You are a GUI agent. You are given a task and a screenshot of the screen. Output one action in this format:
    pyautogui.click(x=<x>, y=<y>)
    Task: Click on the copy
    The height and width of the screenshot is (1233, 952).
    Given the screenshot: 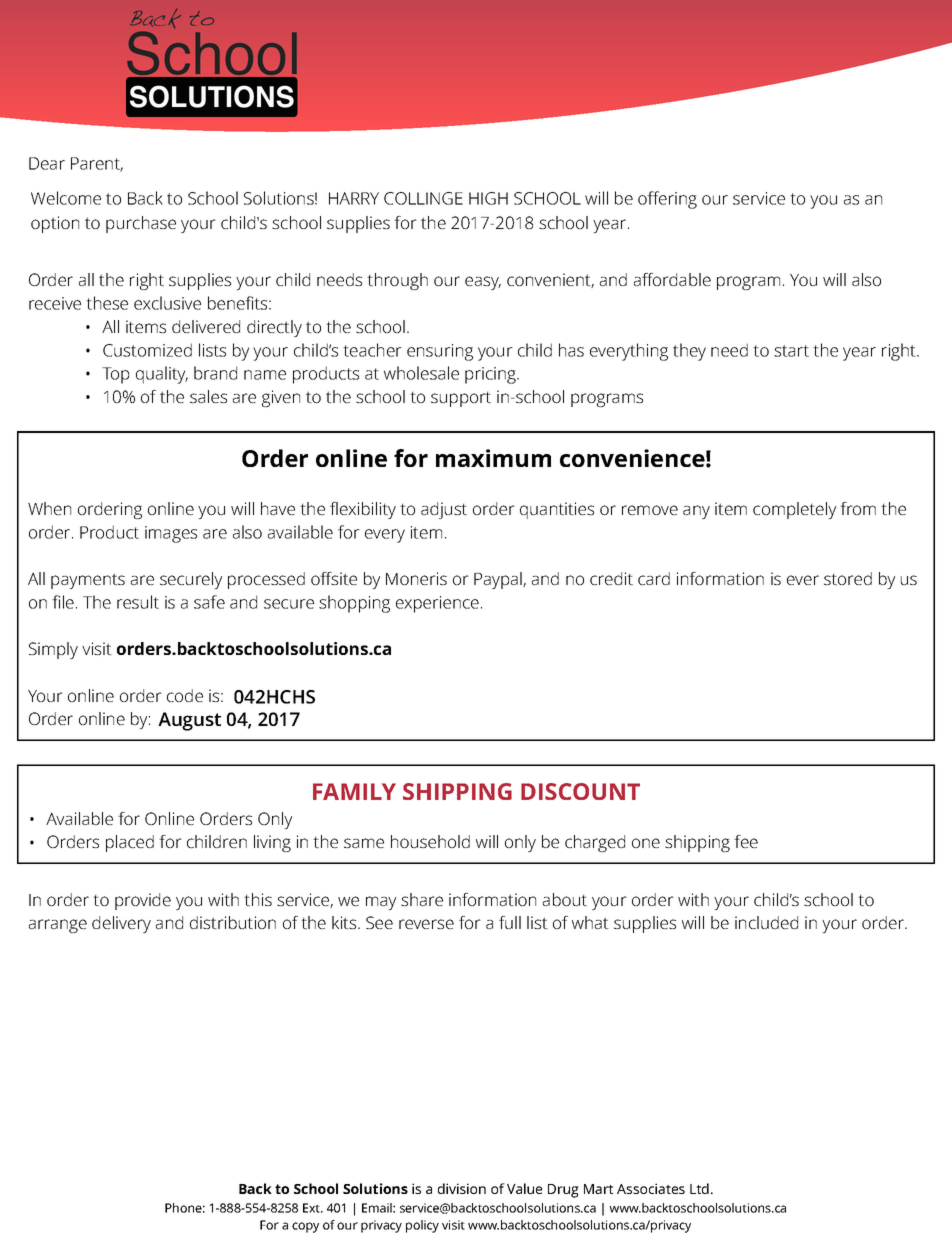 What is the action you would take?
    pyautogui.click(x=305, y=1227)
